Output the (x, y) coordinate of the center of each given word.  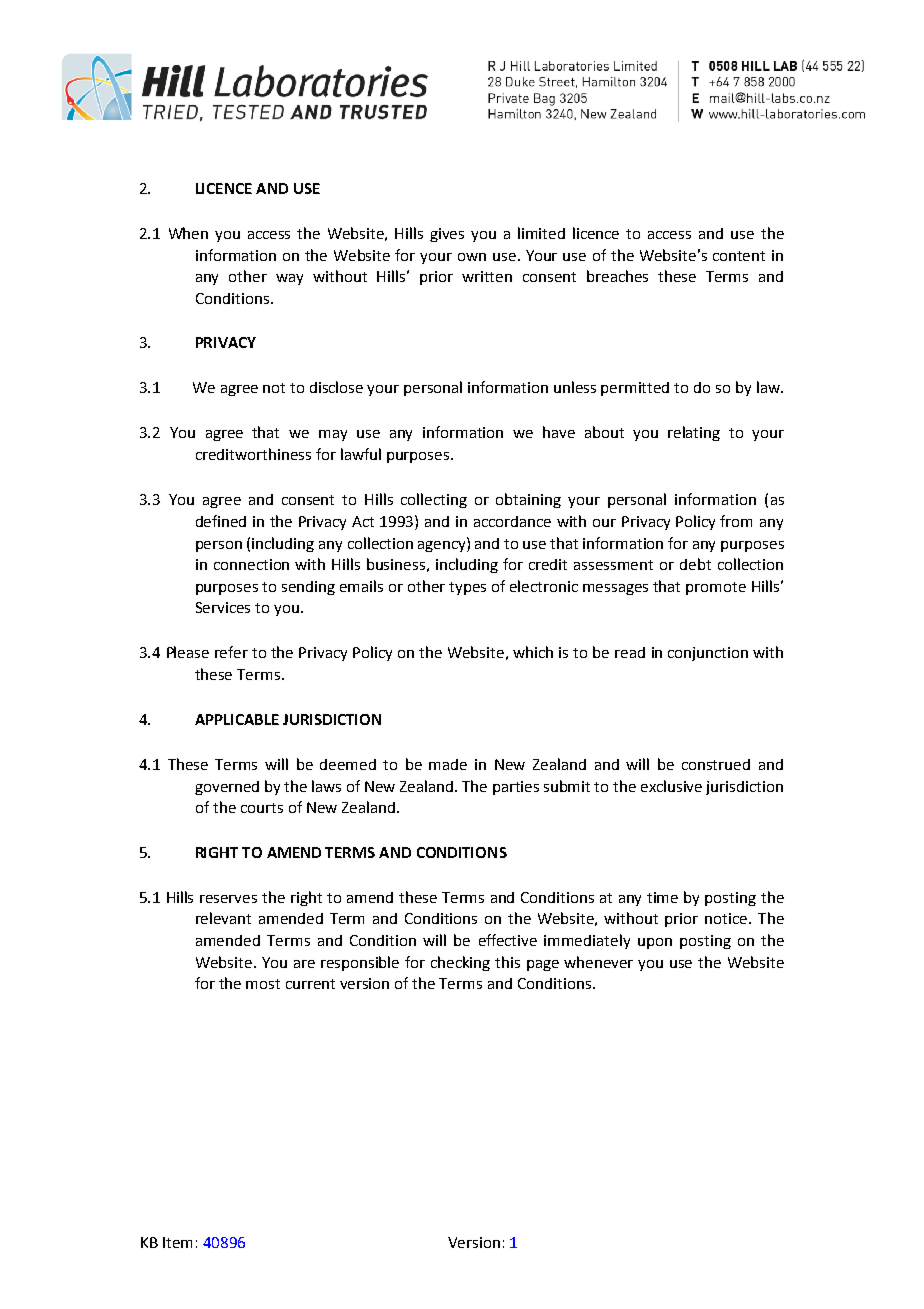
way (289, 279)
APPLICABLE (237, 719)
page (543, 965)
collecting (434, 500)
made (448, 764)
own (472, 257)
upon (655, 943)
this (507, 962)
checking (460, 963)
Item (177, 1242)
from (736, 521)
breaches (617, 276)
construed (716, 764)
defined (221, 521)
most (263, 984)
